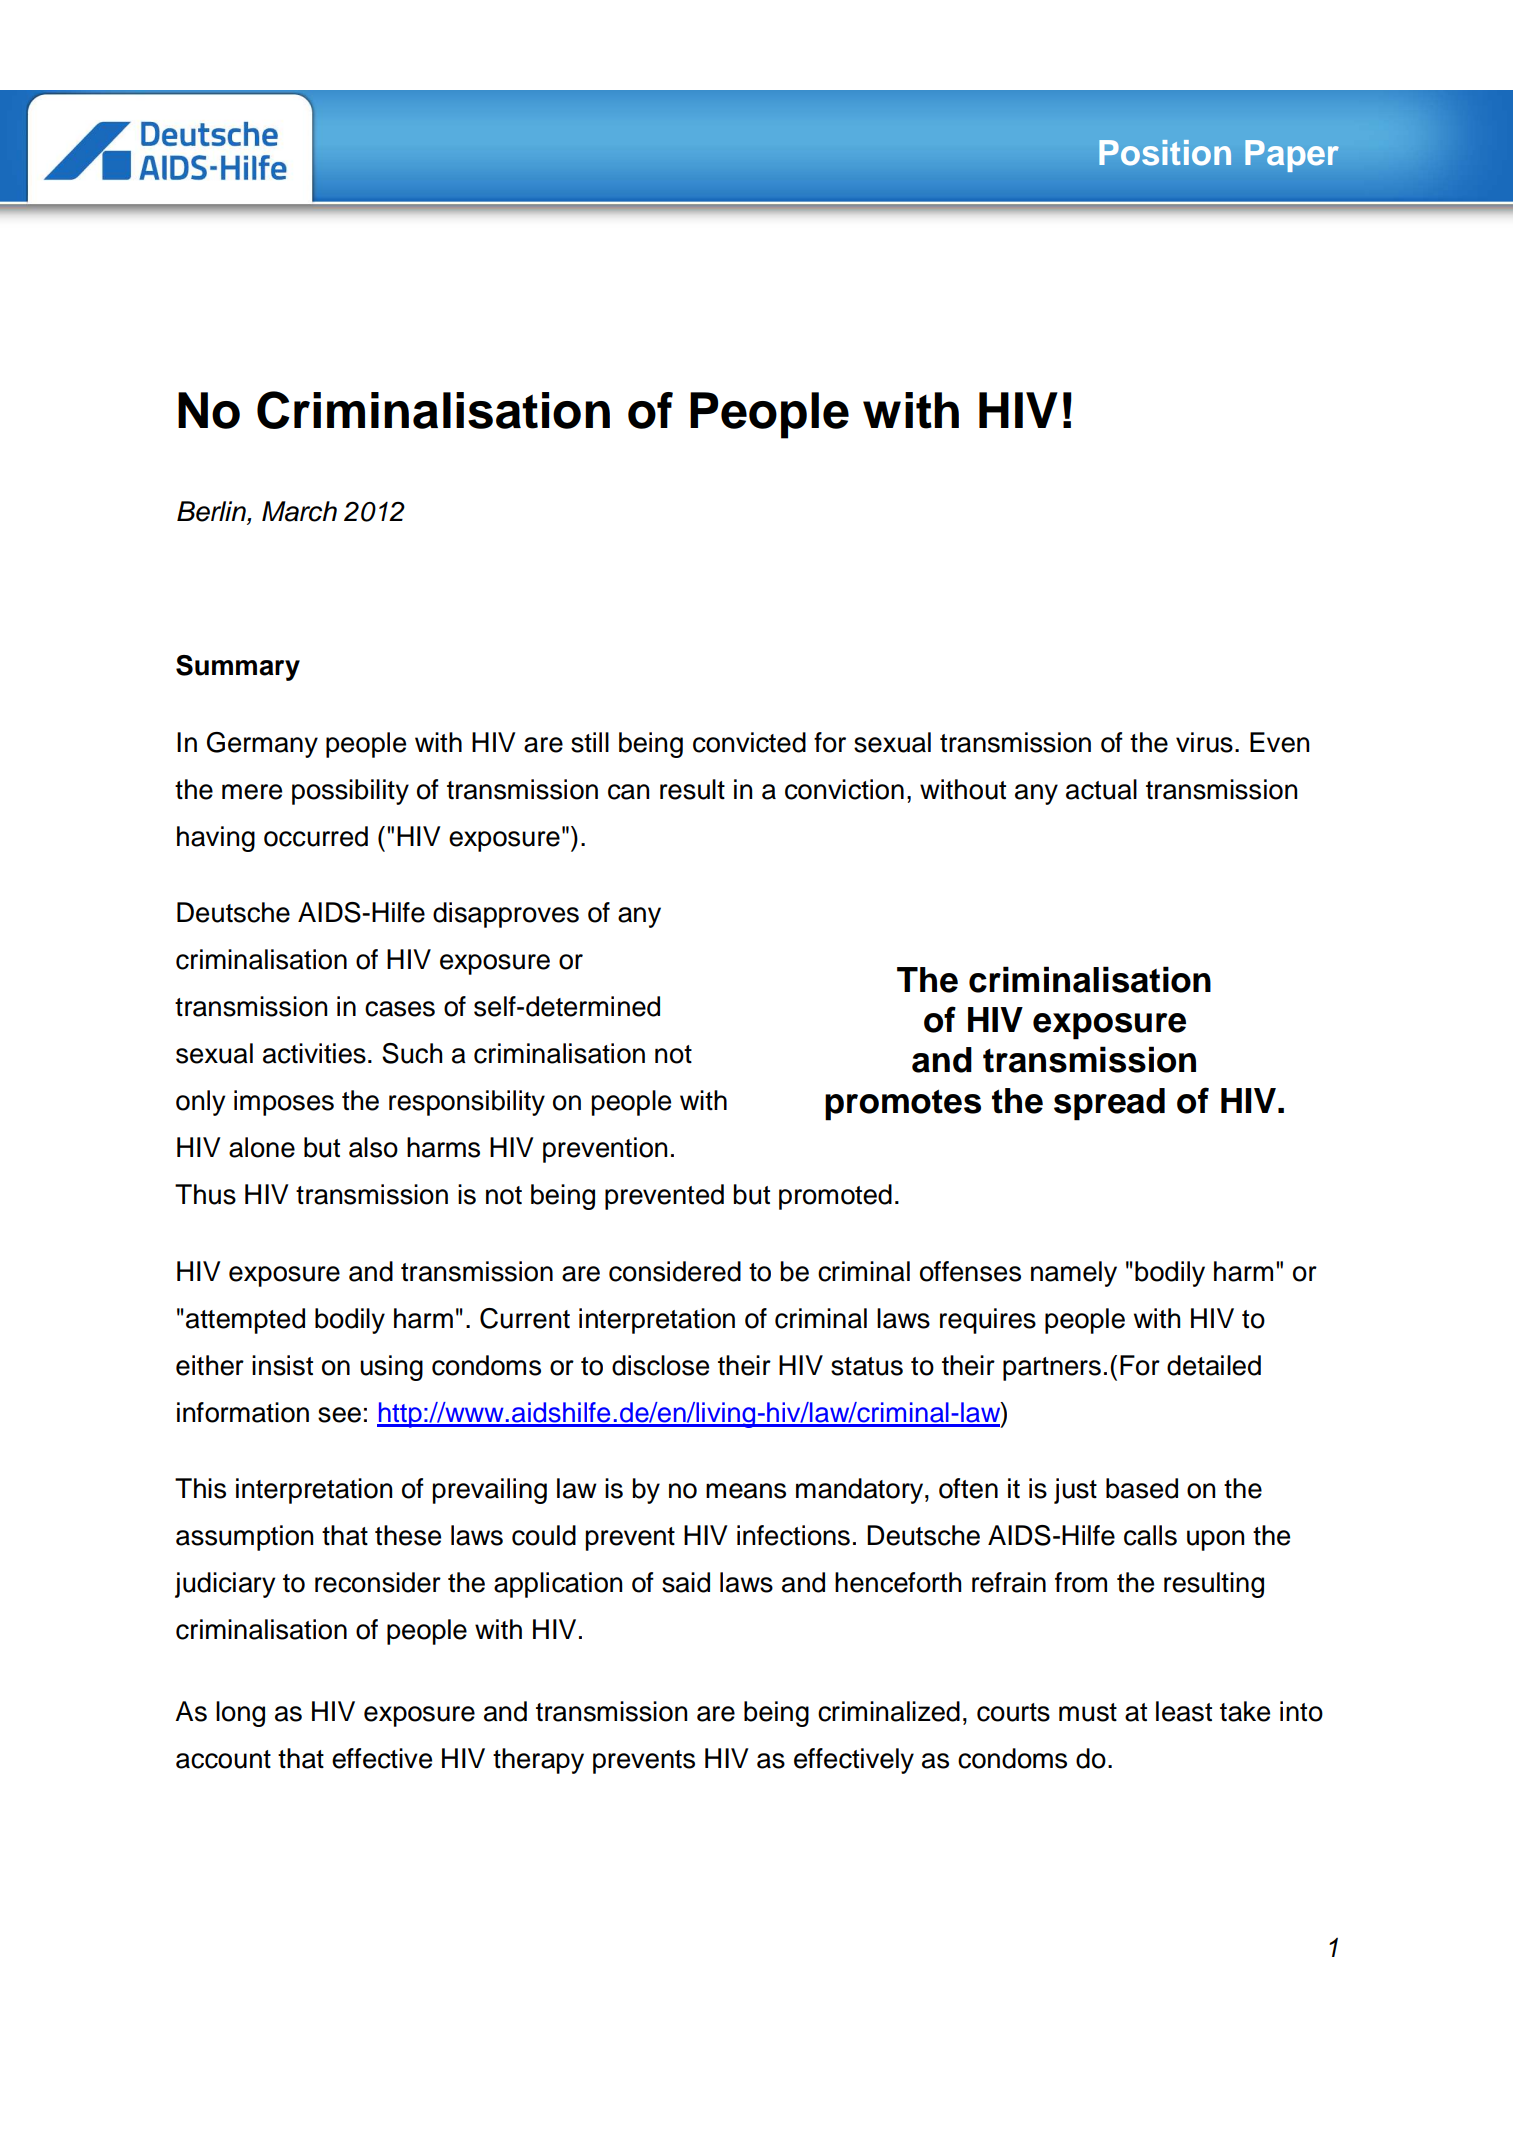  What do you see at coordinates (1292, 156) in the page?
I see `Paper` at bounding box center [1292, 156].
